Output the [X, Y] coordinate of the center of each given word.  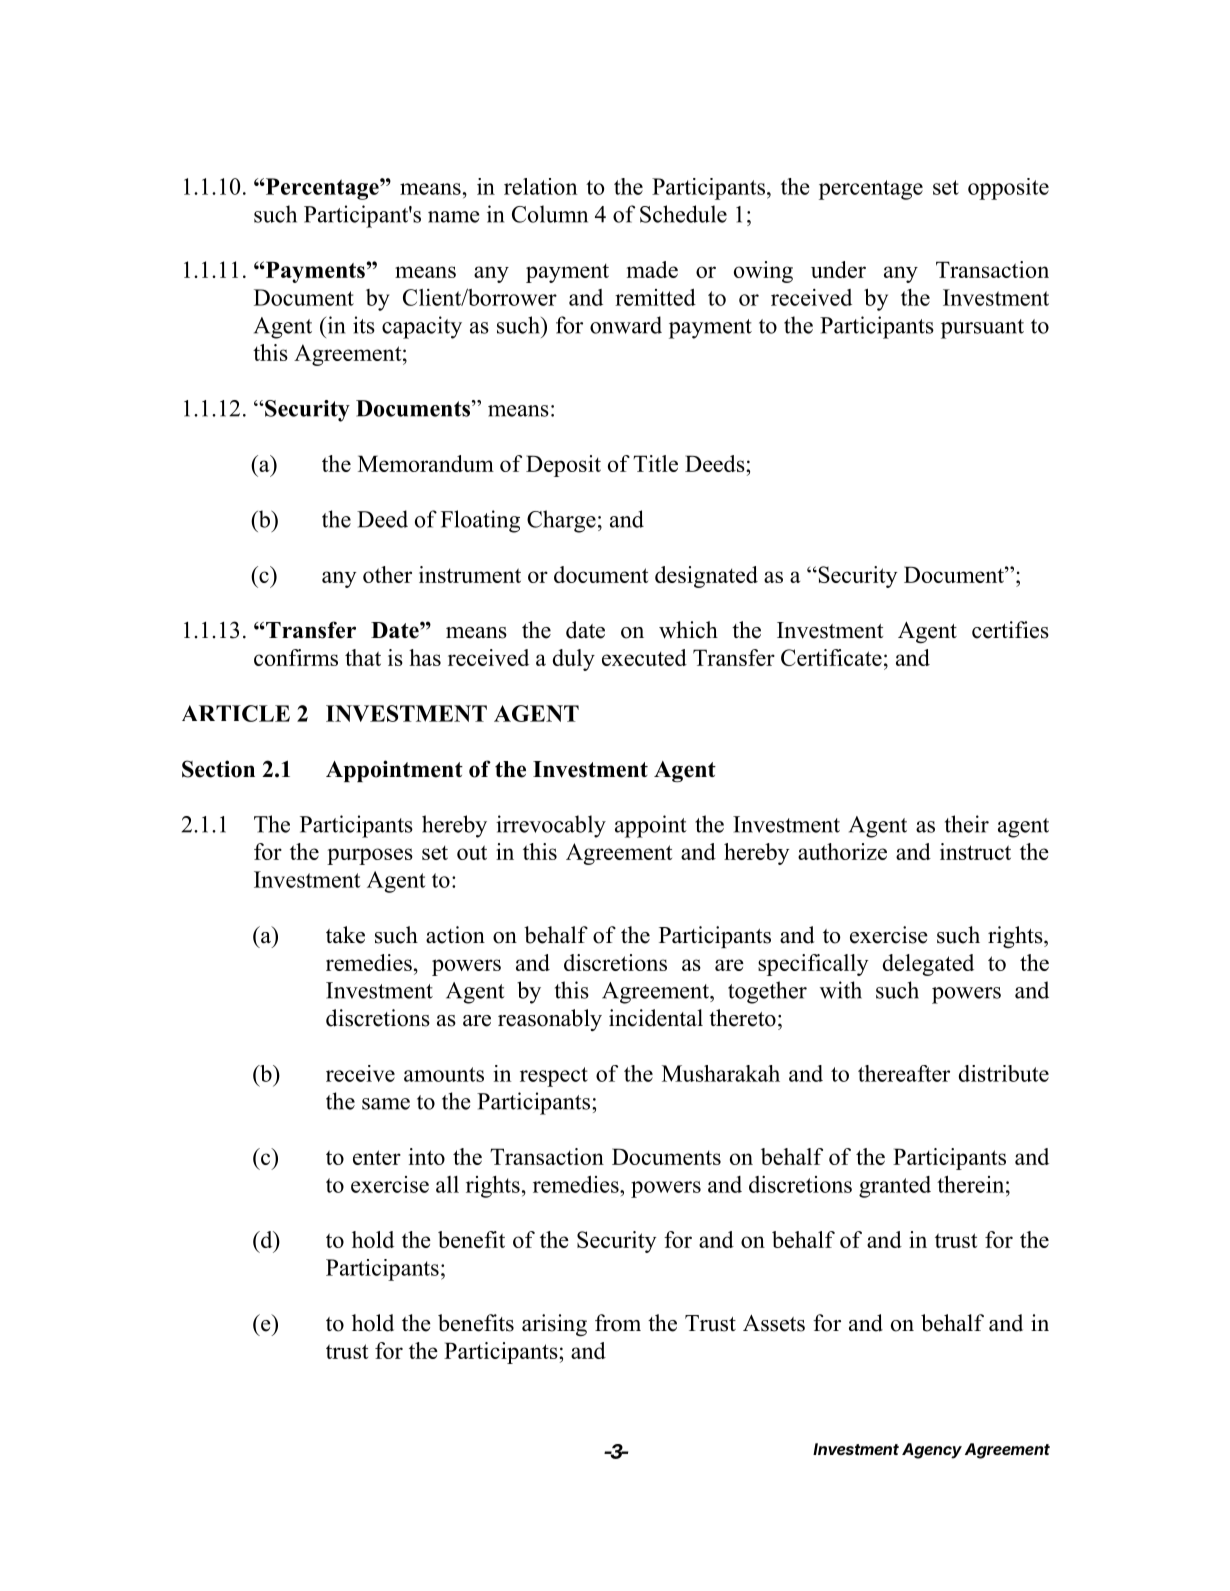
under [838, 269]
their [967, 824]
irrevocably [551, 826]
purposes [370, 856]
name [453, 217]
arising [554, 1325]
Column [550, 214]
